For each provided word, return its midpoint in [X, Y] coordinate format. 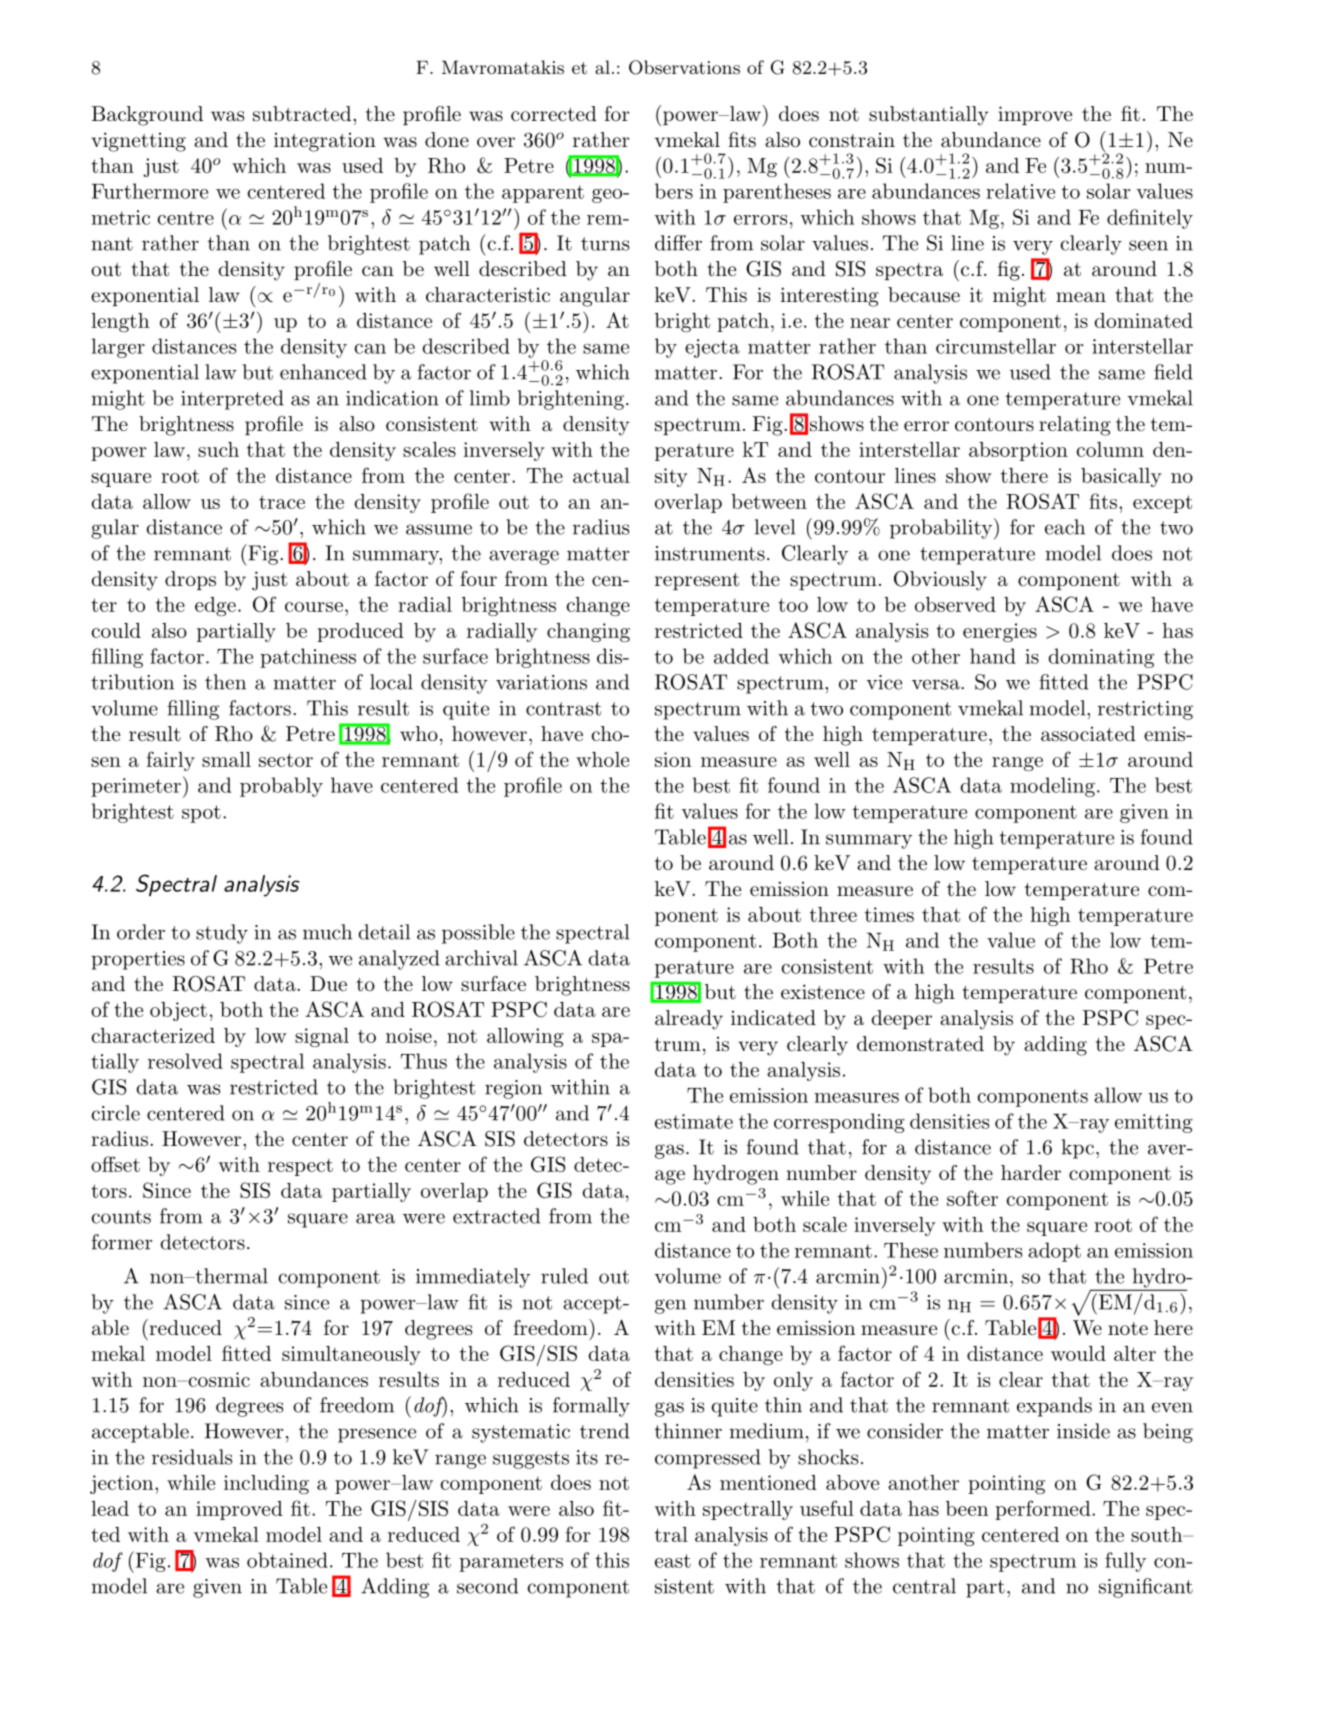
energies [1000, 632]
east [673, 1561]
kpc [1078, 1149]
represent [697, 581]
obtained [287, 1560]
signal [322, 1037]
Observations [684, 67]
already [689, 1020]
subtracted [303, 114]
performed [1044, 1510]
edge [215, 606]
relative [1020, 191]
